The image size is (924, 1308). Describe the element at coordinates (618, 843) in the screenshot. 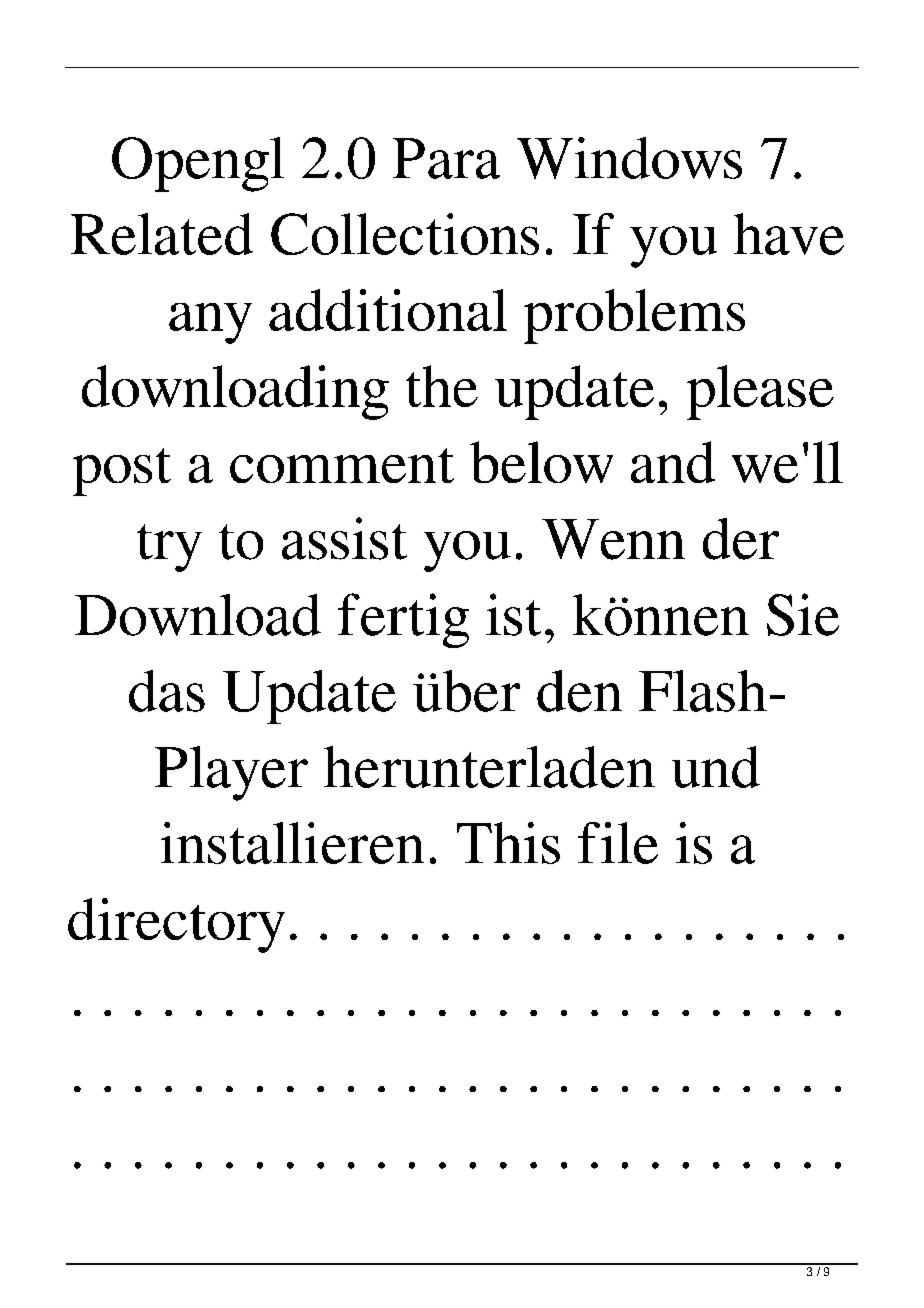

I see `file` at that location.
